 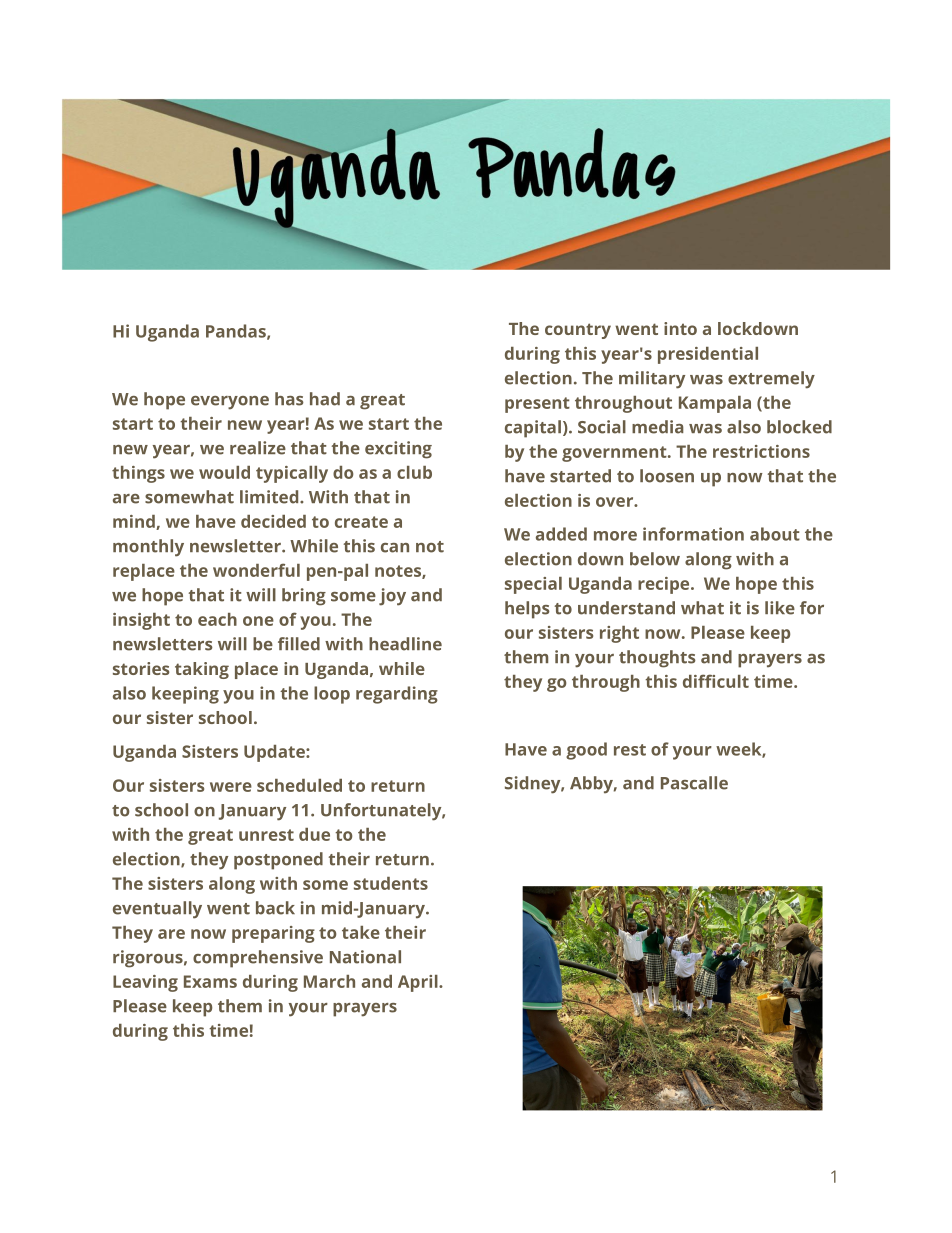 I want to click on National, so click(x=365, y=957).
